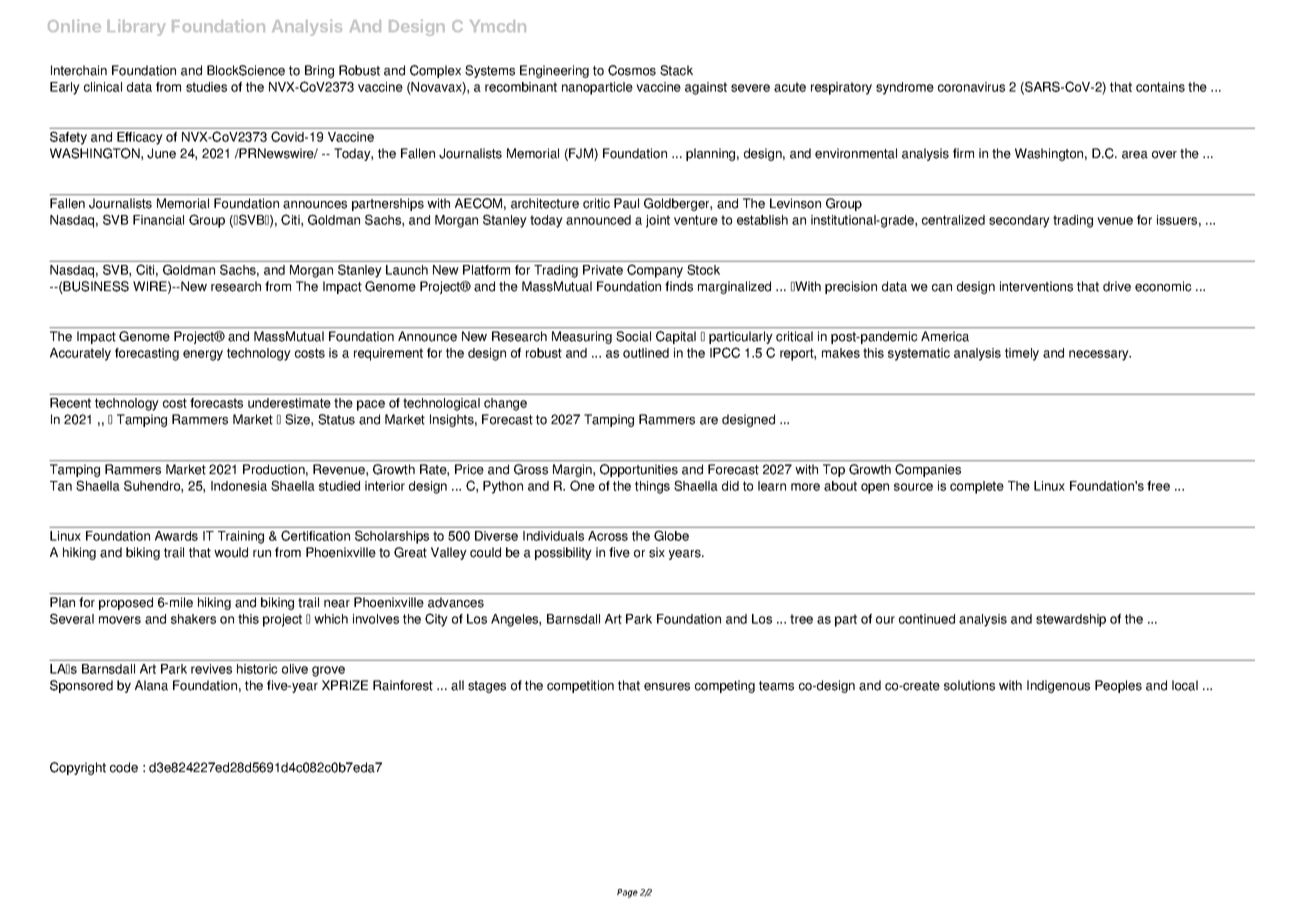 This image has width=1308, height=924. Describe the element at coordinates (627, 893) in the image. I see `Page` at that location.
